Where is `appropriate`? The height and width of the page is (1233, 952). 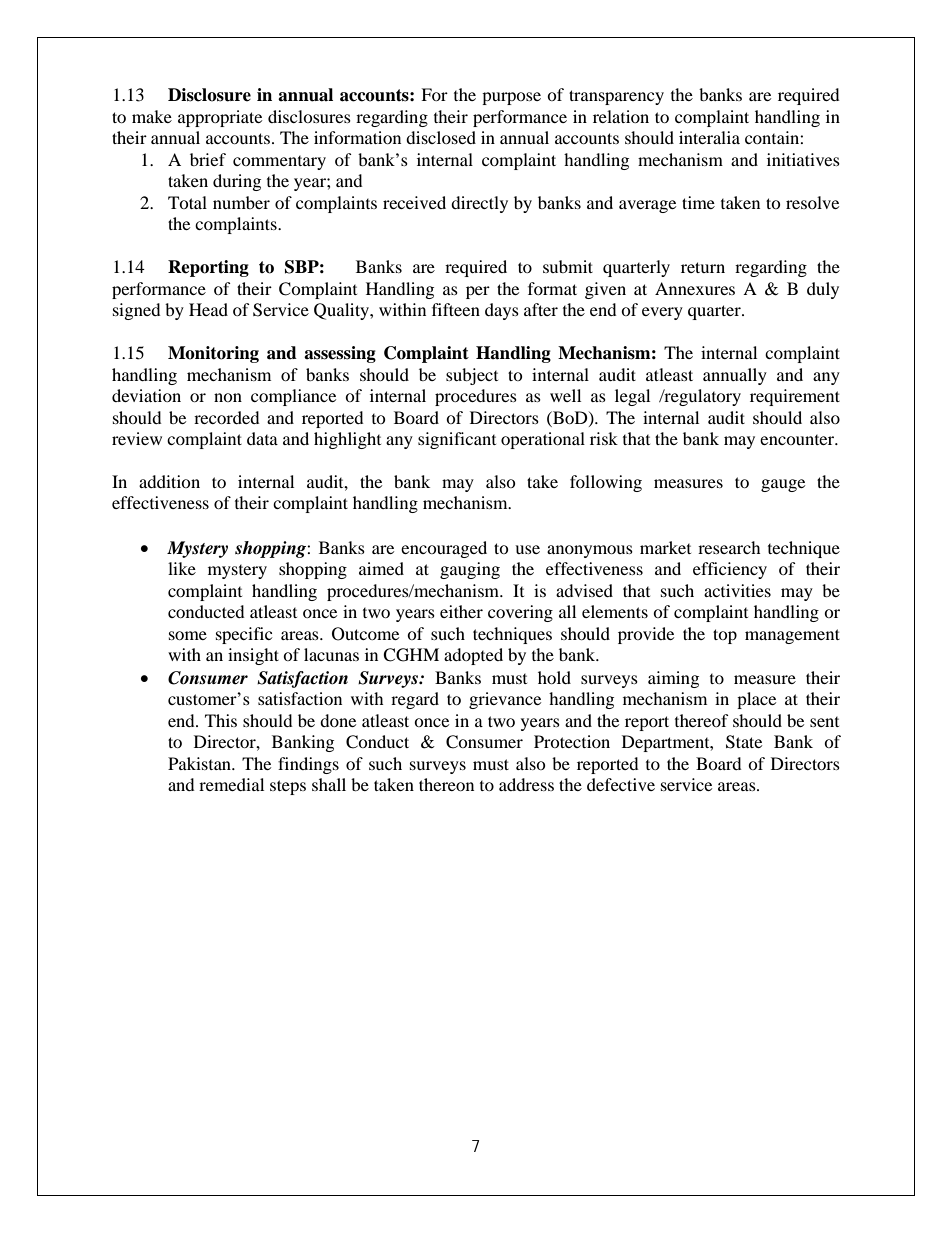
appropriate is located at coordinates (220, 118).
